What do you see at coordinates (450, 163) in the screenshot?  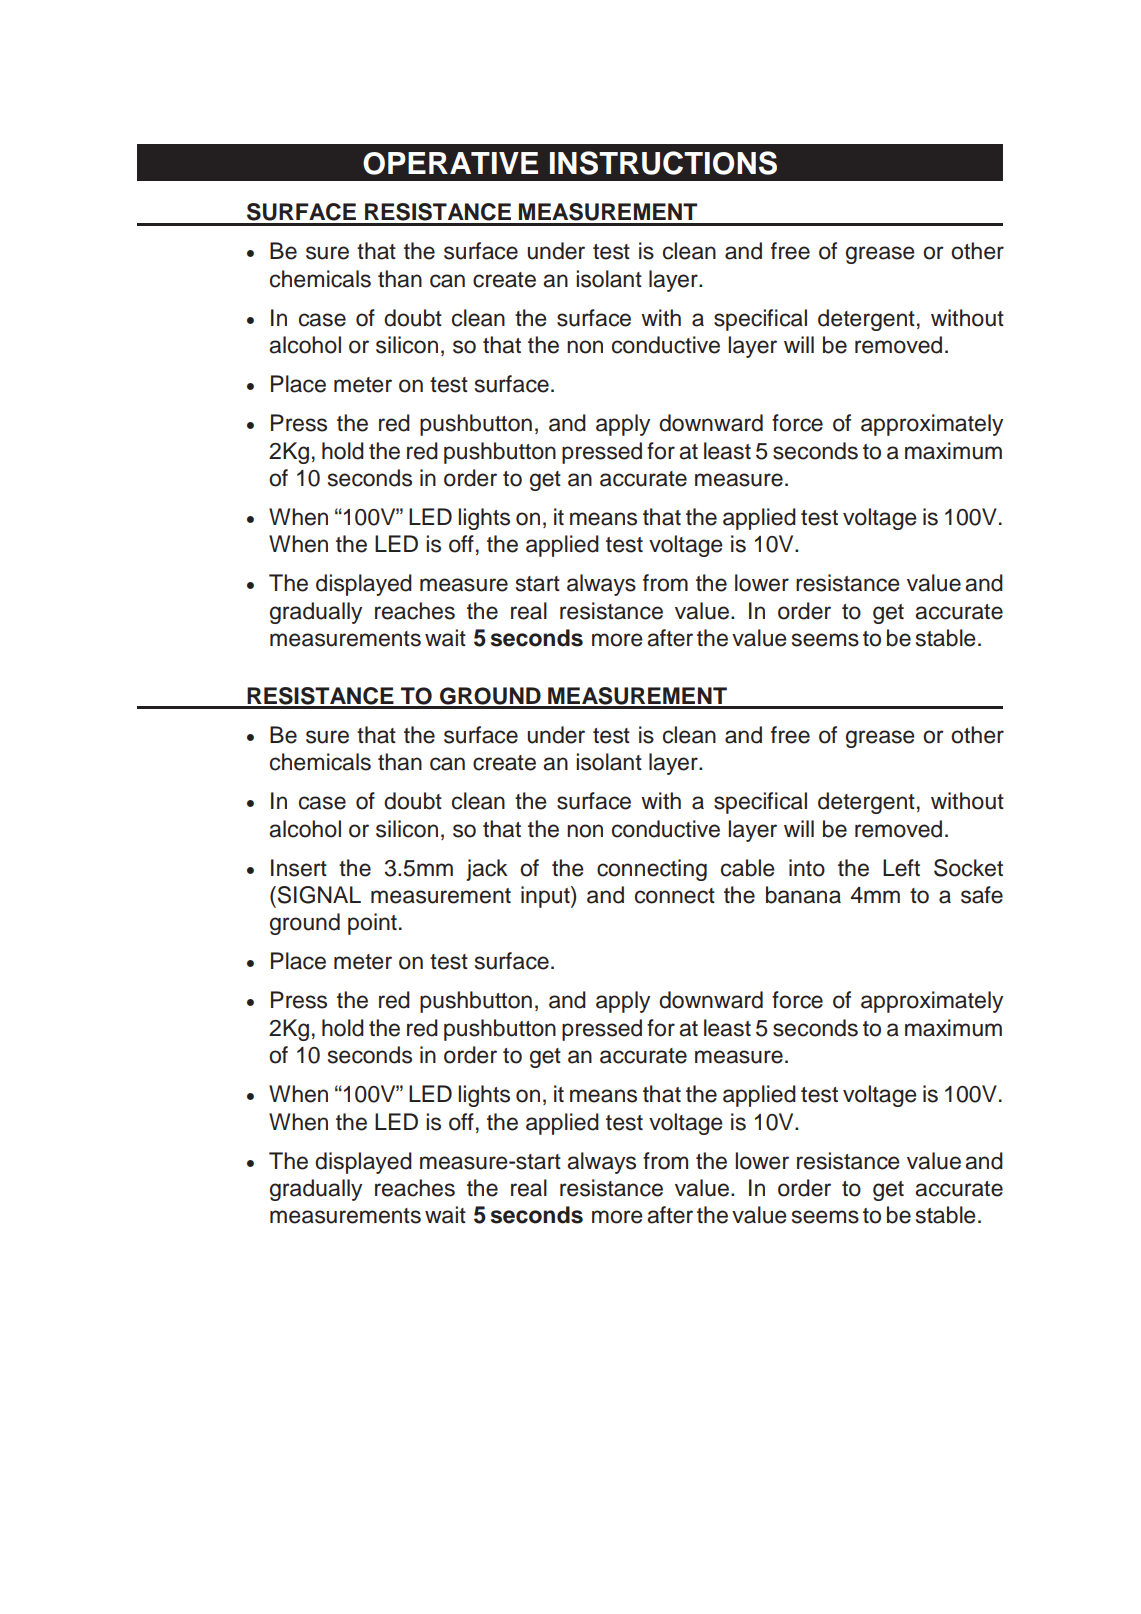 I see `OPERATIVE` at bounding box center [450, 163].
